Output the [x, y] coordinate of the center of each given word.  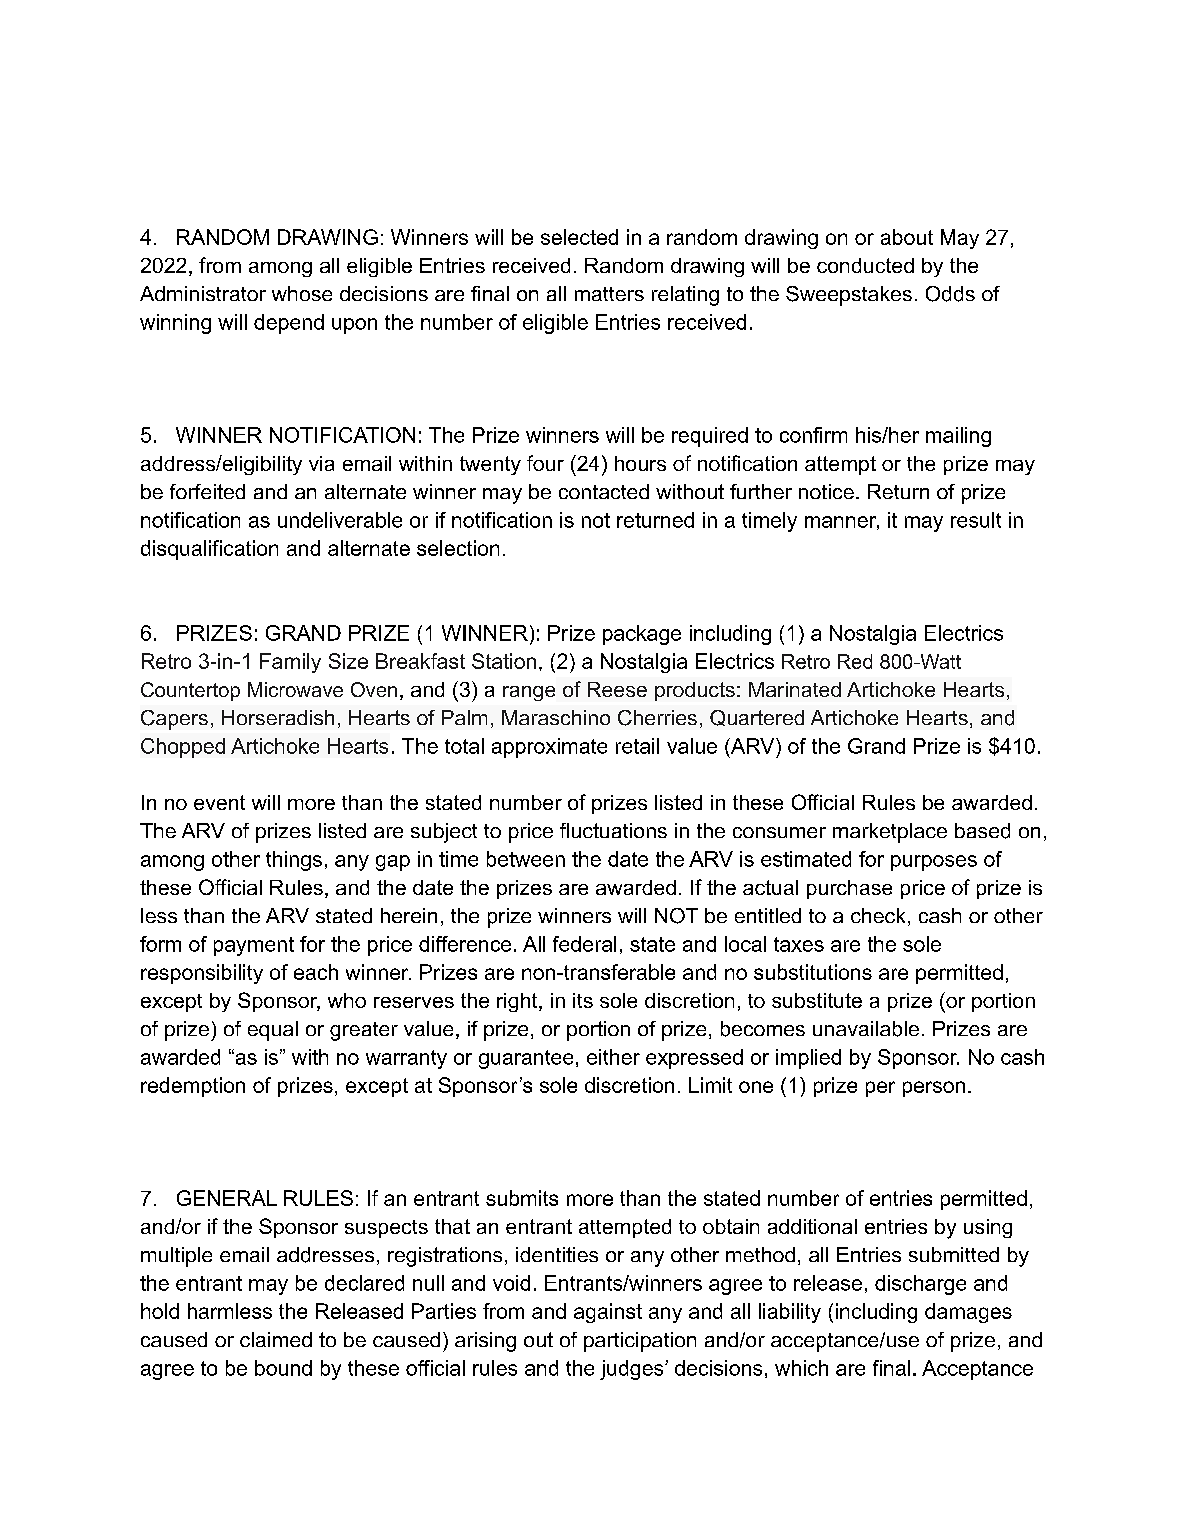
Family [290, 663]
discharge [920, 1285]
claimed [276, 1339]
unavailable [866, 1029]
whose [302, 293]
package [642, 635]
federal [584, 944]
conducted [865, 265]
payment [254, 946]
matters [609, 294]
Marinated [795, 689]
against [608, 1313]
